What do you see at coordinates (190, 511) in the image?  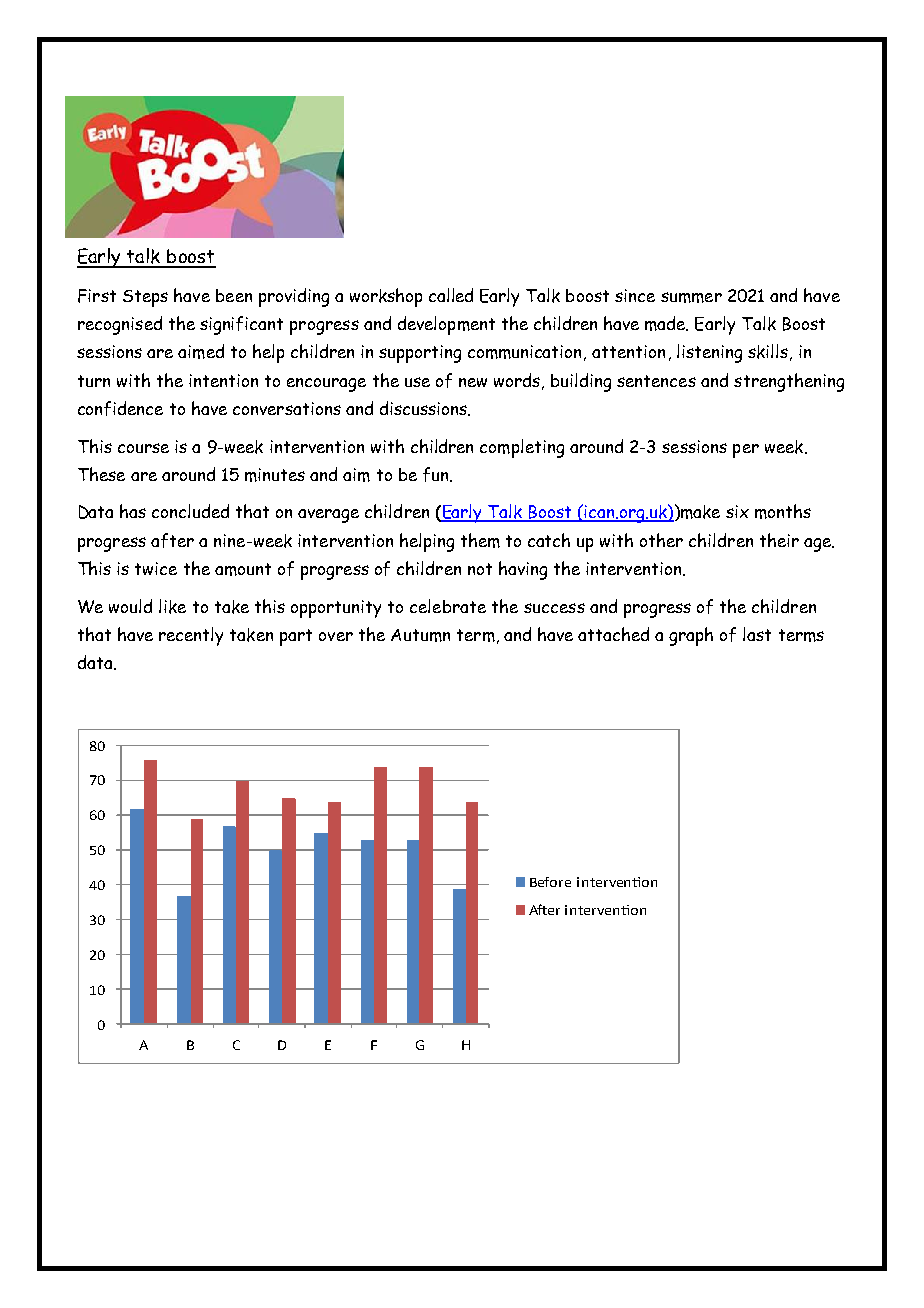 I see `concluded` at bounding box center [190, 511].
